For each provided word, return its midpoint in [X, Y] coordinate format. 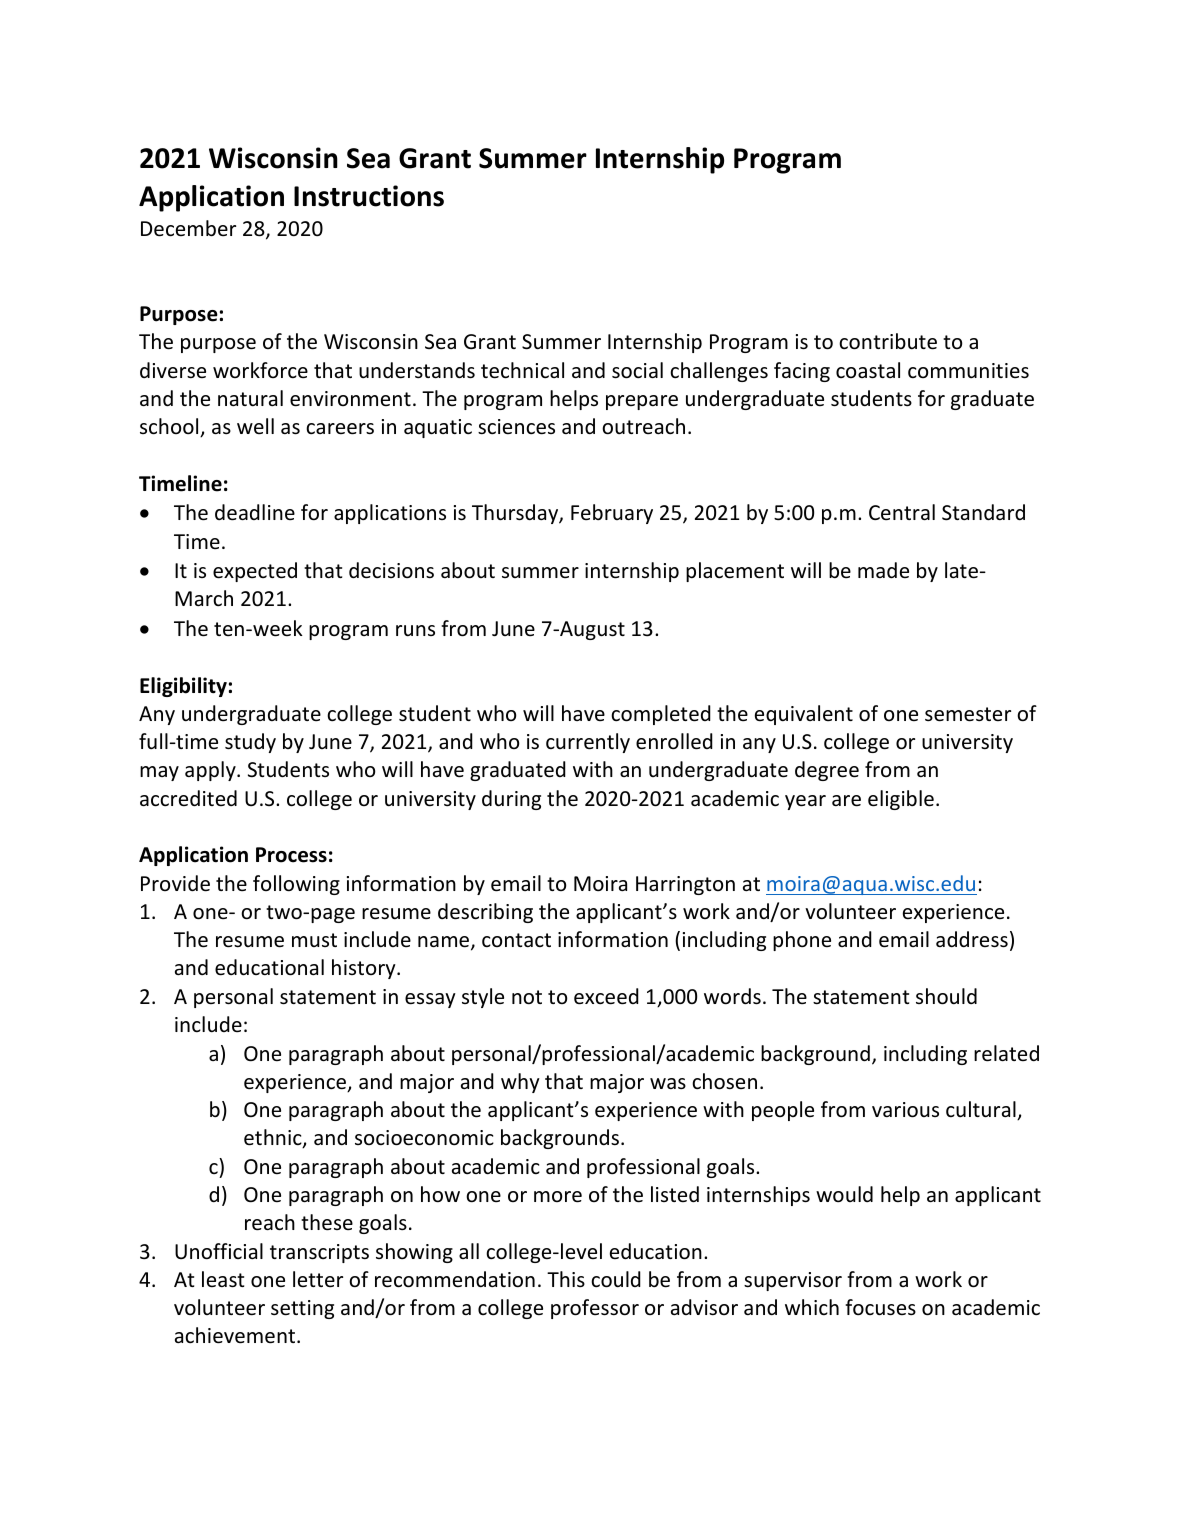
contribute [888, 341]
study [250, 743]
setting [302, 1309]
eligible [901, 800]
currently [588, 743]
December [188, 228]
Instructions [369, 196]
